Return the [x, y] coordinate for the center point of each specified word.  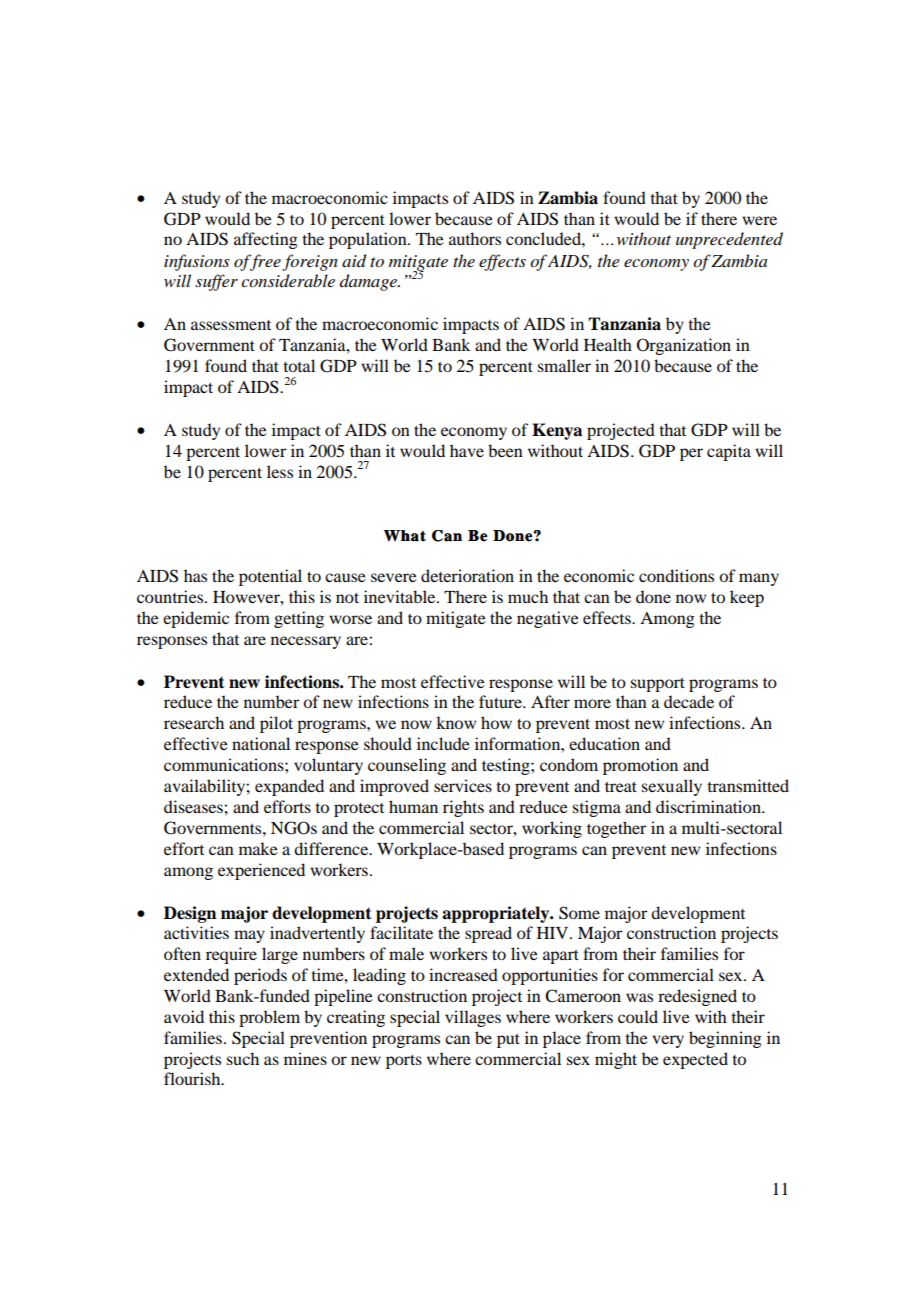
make [258, 848]
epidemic [196, 619]
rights [463, 808]
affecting [266, 240]
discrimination [709, 806]
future [501, 701]
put [508, 1041]
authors [475, 238]
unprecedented [729, 240]
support [658, 685]
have [467, 450]
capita [729, 452]
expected [695, 1060]
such [243, 1058]
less [280, 471]
